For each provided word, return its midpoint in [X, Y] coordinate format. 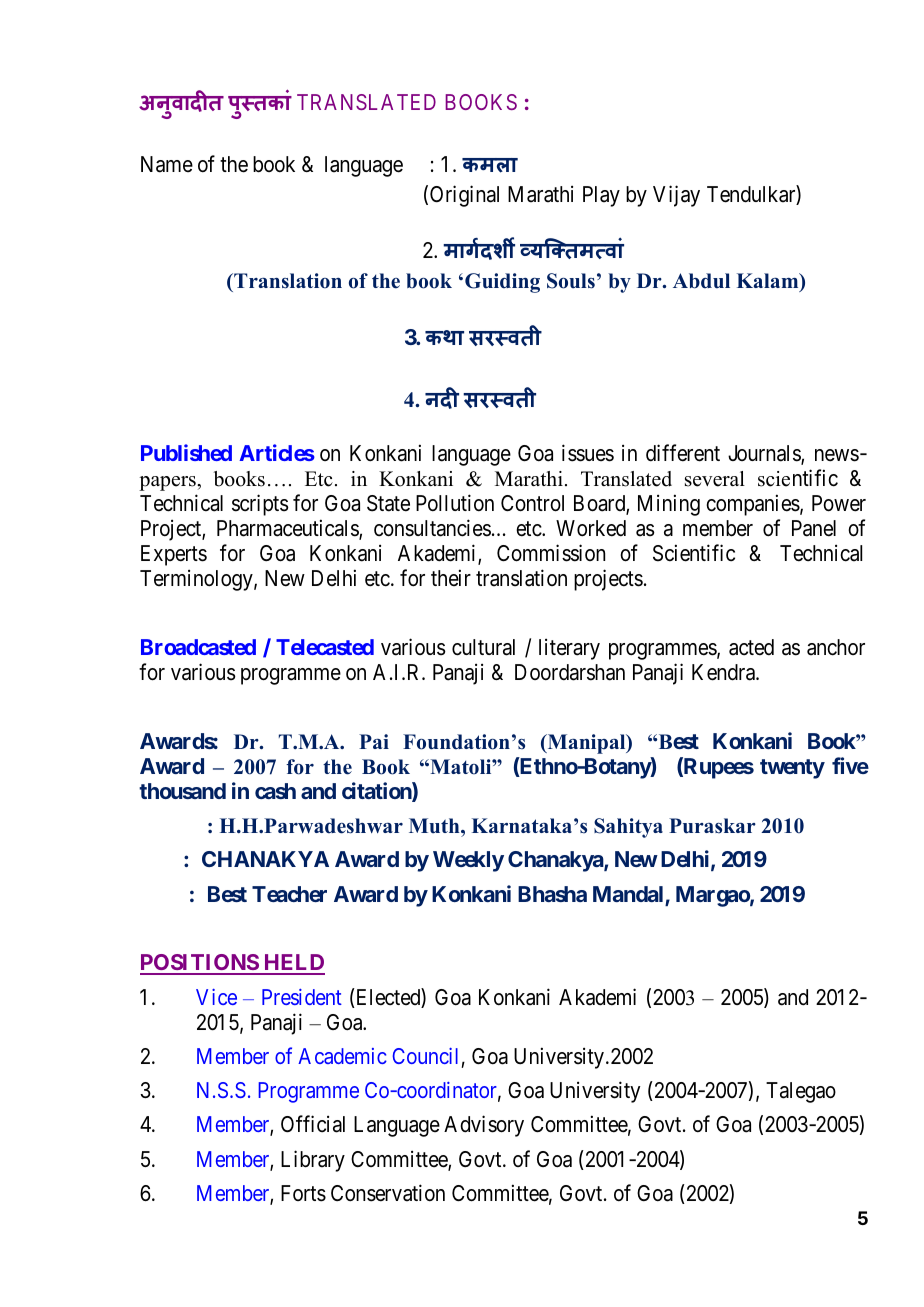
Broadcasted [198, 647]
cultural [483, 647]
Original [464, 196]
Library [313, 1161]
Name [167, 164]
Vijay [676, 196]
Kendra [724, 672]
